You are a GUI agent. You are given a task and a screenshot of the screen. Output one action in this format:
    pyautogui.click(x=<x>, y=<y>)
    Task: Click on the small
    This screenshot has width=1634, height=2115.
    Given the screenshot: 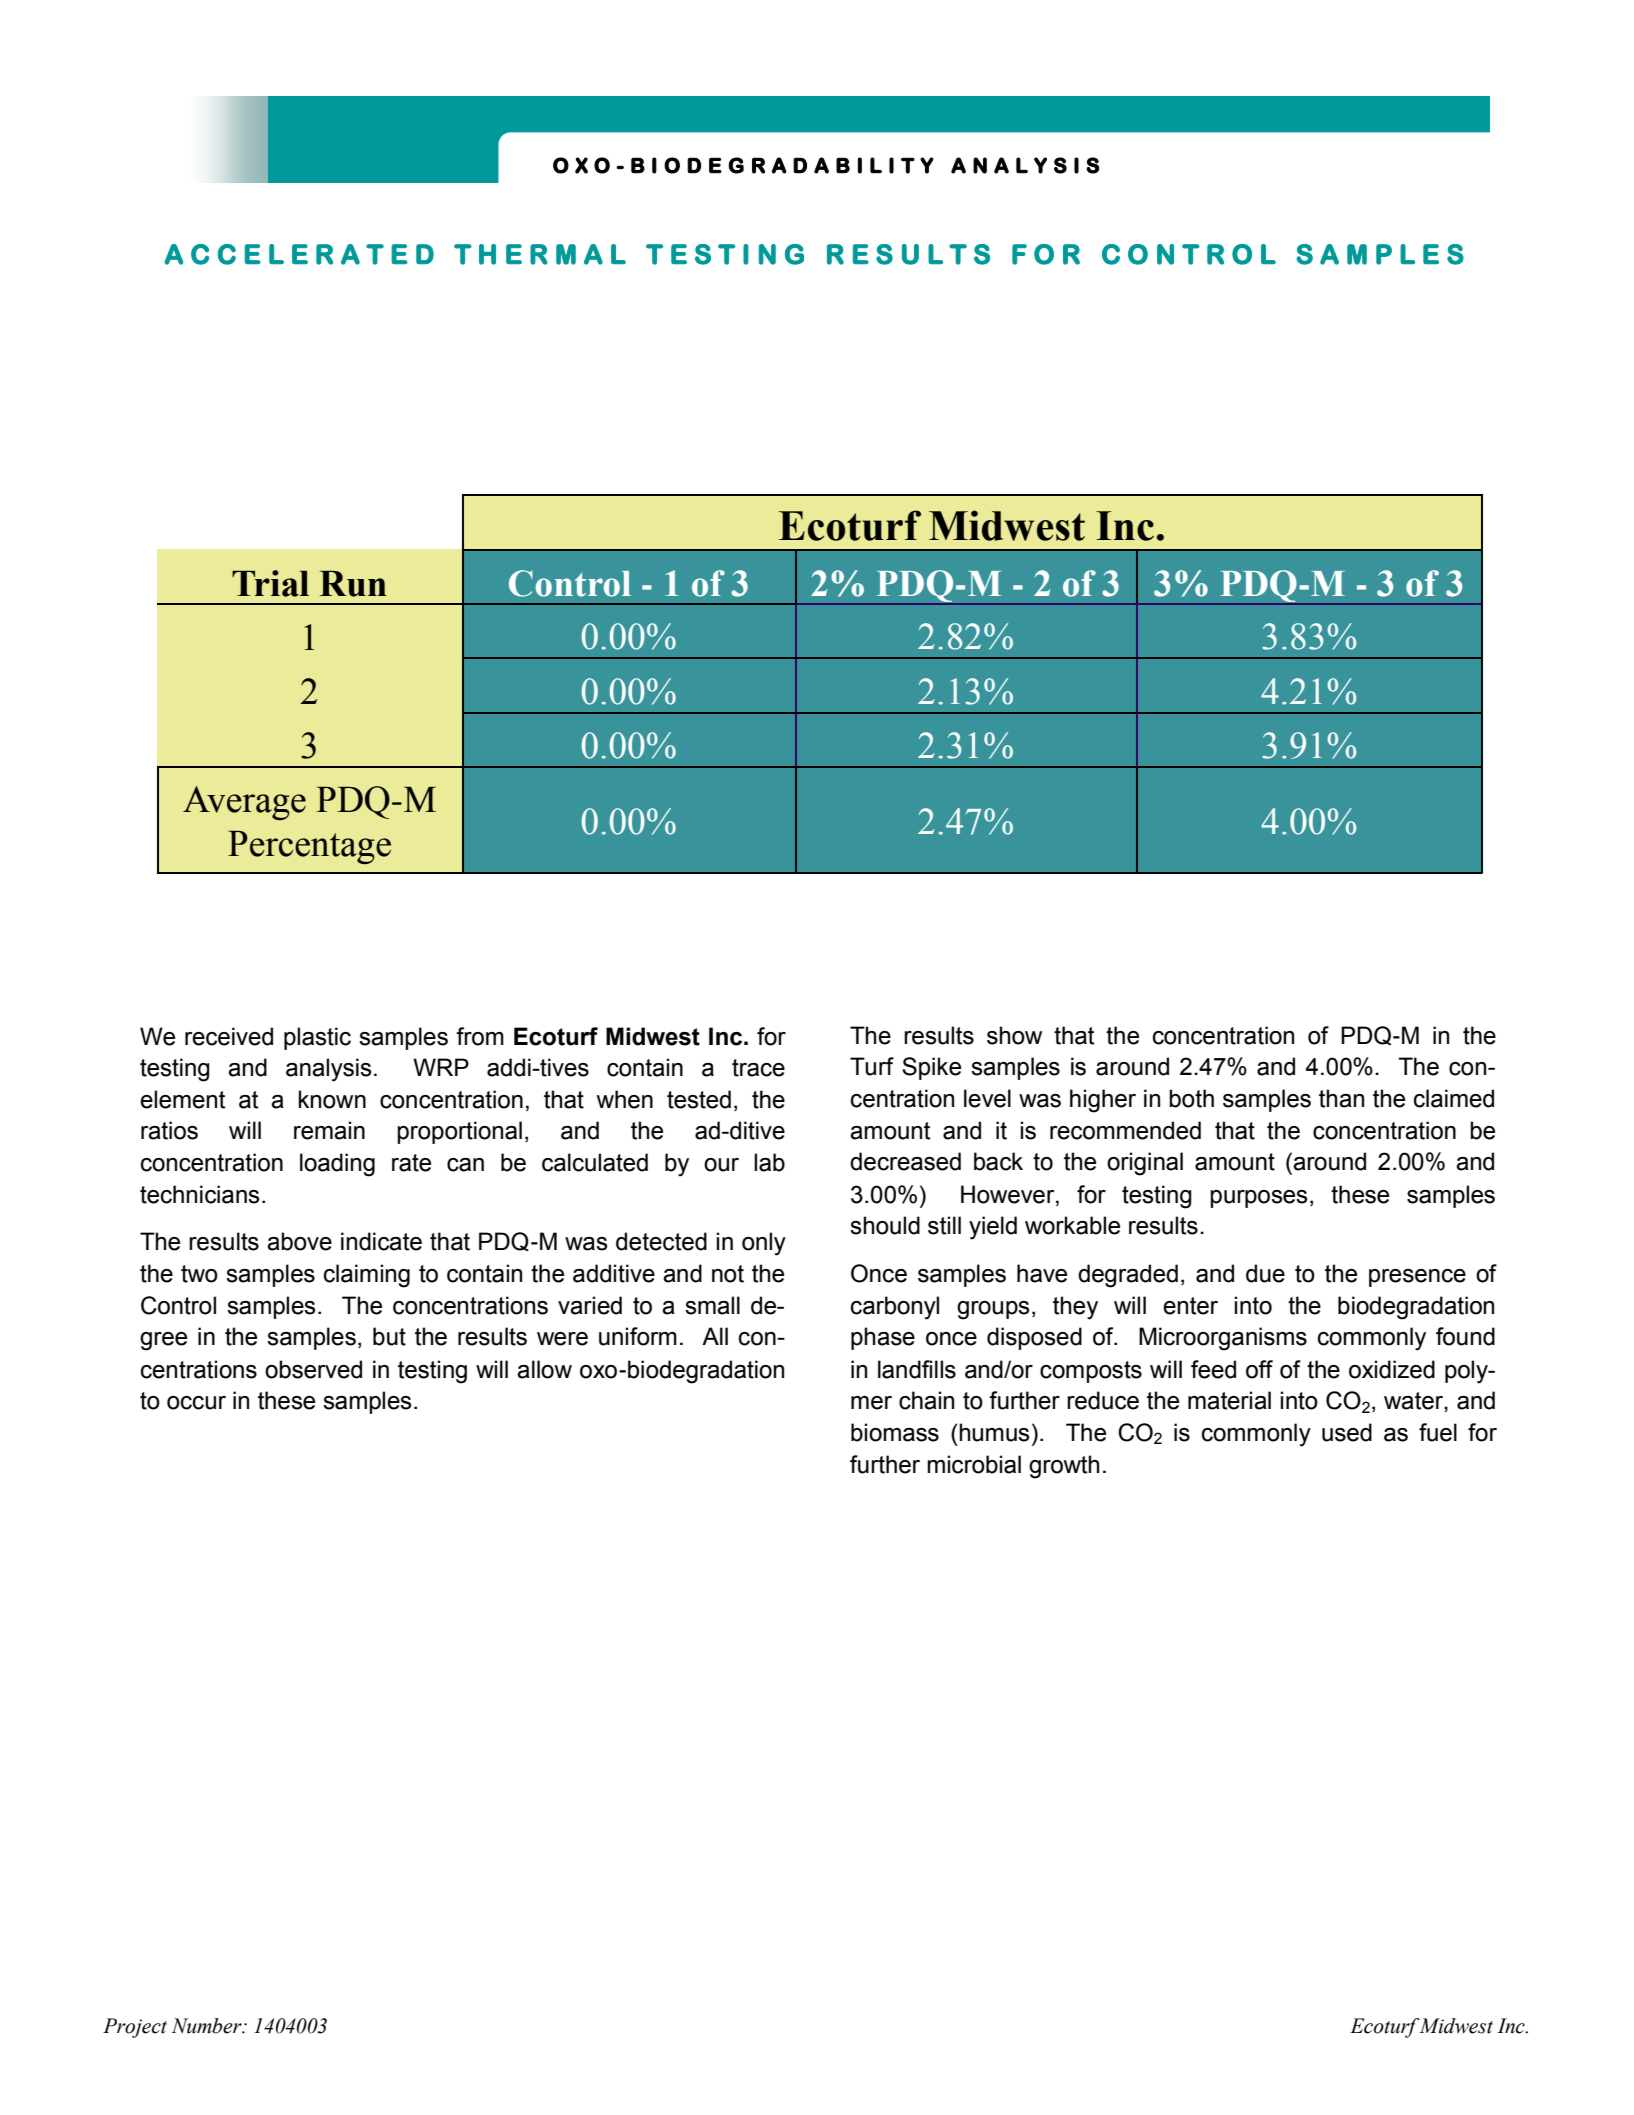 What is the action you would take?
    pyautogui.click(x=712, y=1305)
